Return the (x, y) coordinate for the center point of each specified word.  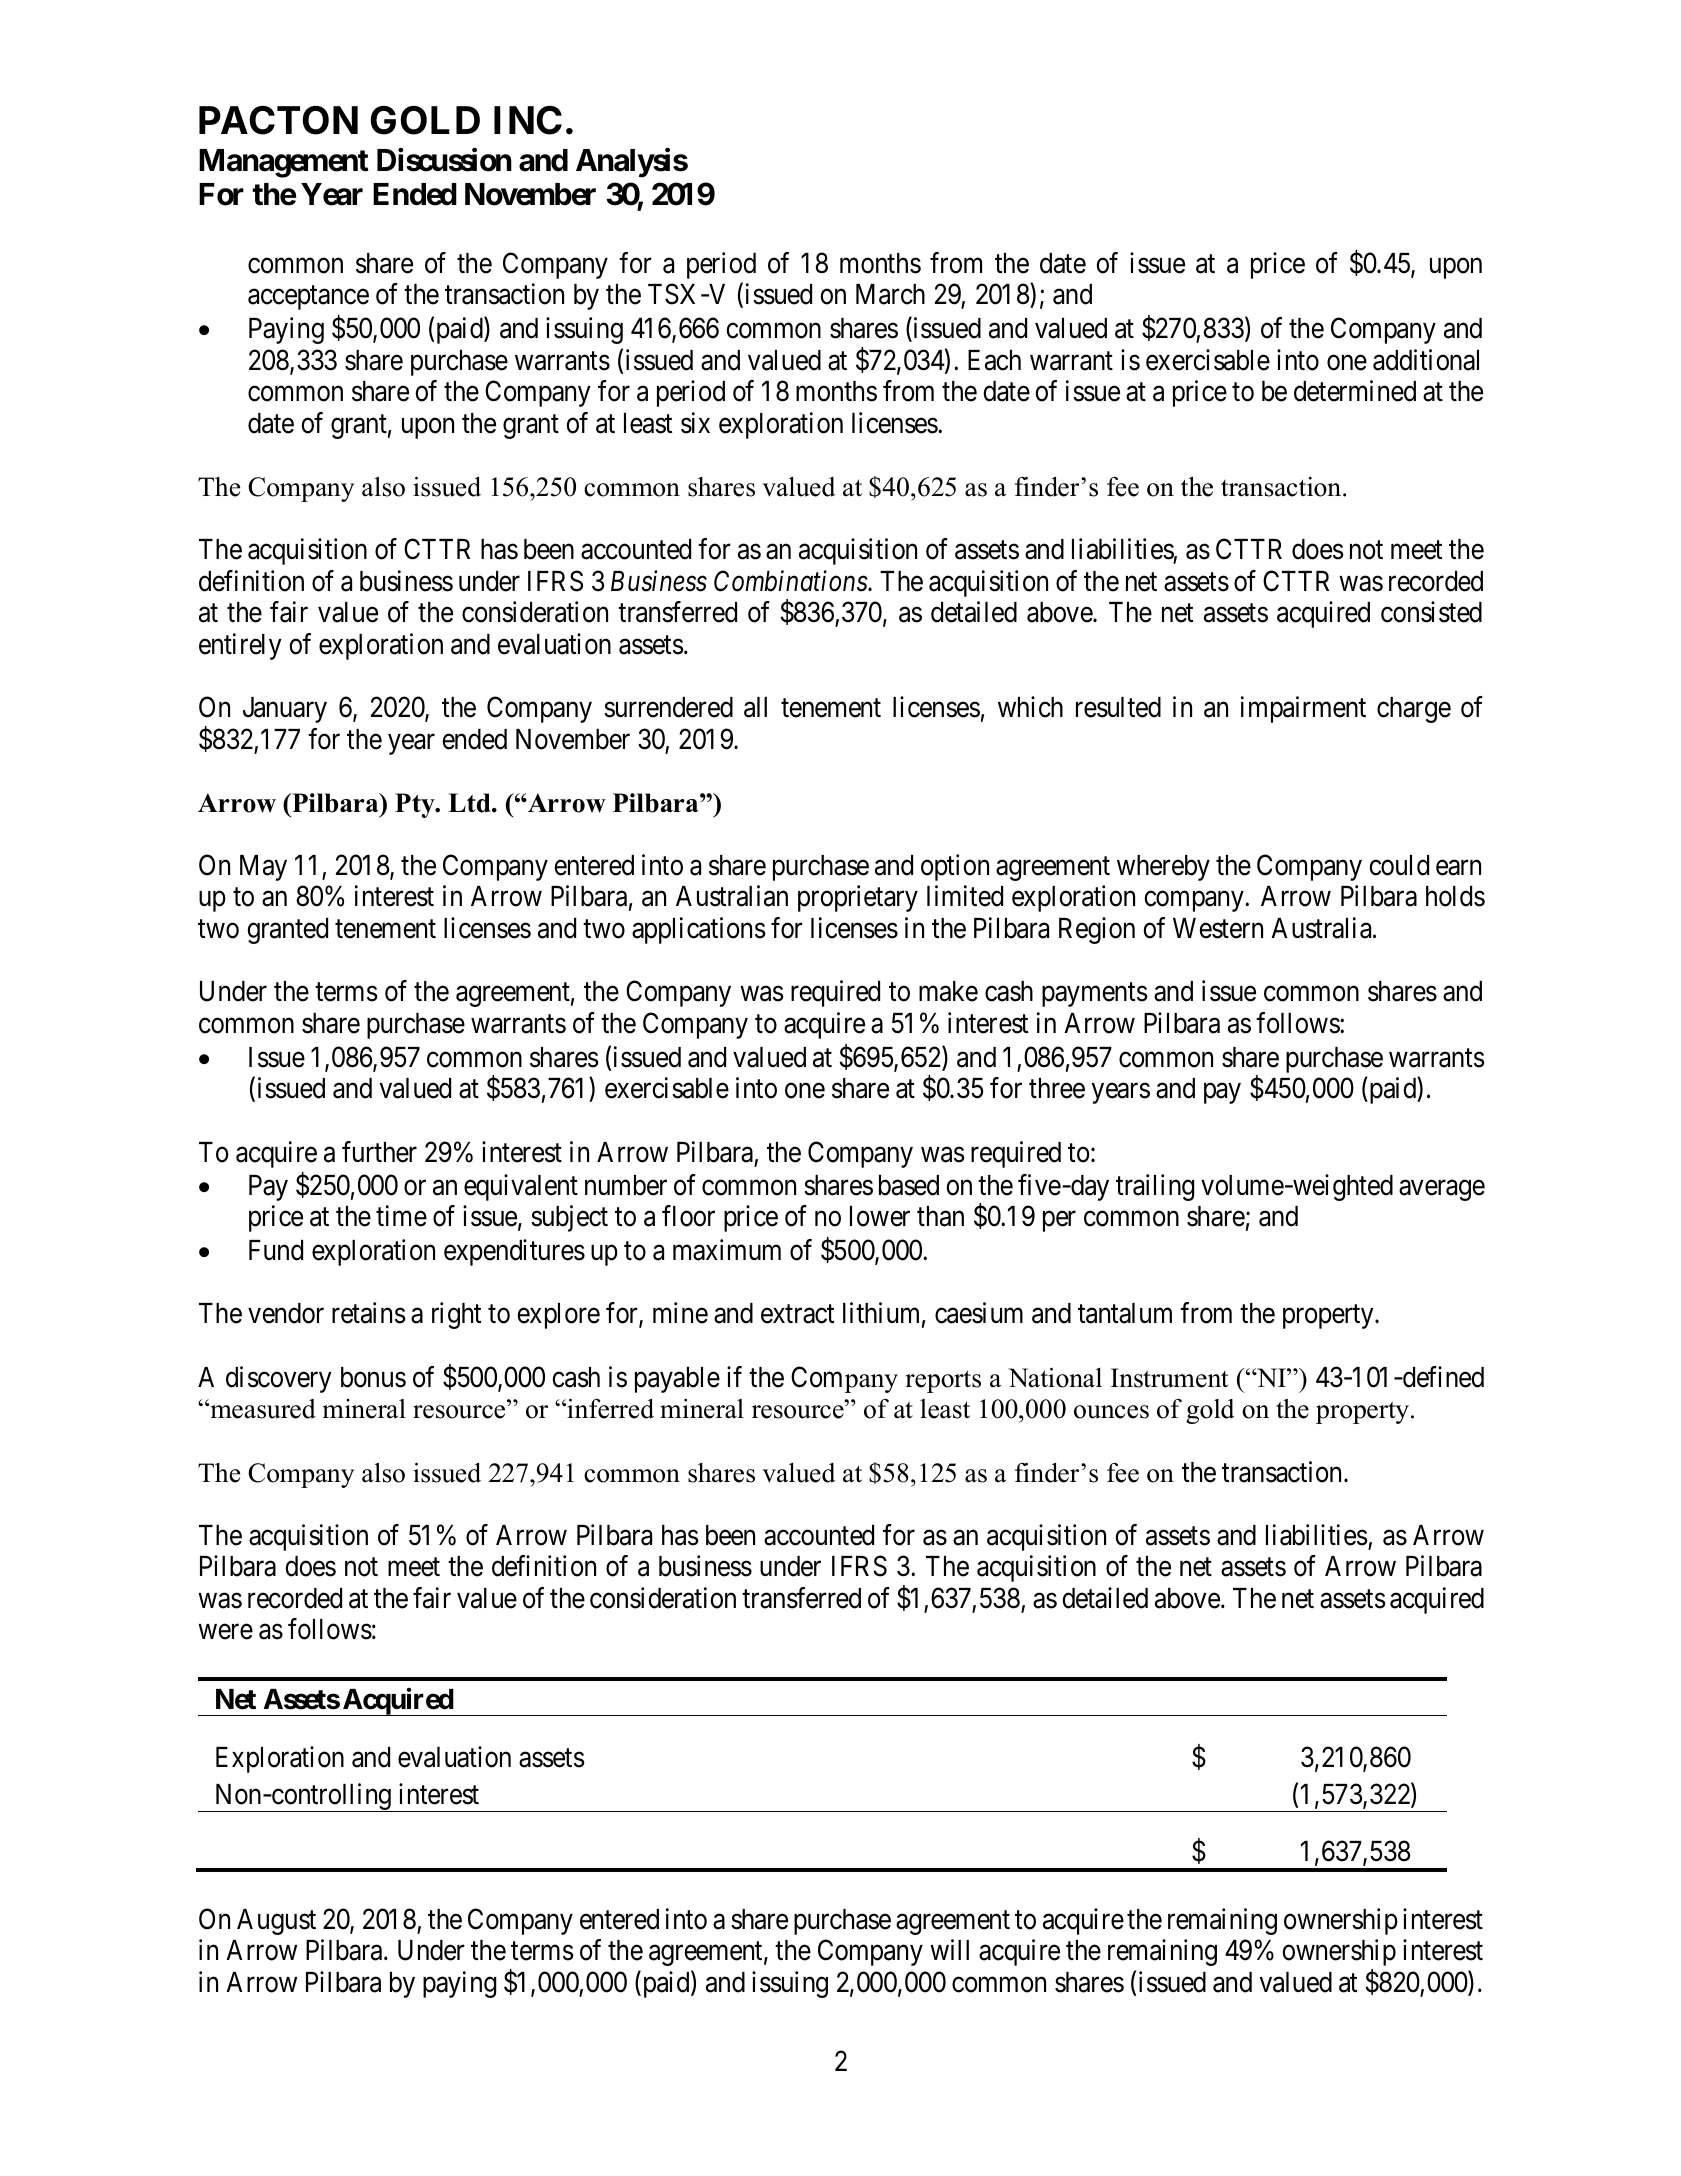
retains (369, 1313)
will (949, 1950)
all (755, 707)
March (890, 294)
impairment (1303, 709)
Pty (416, 805)
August (276, 1922)
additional (1426, 360)
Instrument (1169, 1378)
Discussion (444, 160)
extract (797, 1314)
